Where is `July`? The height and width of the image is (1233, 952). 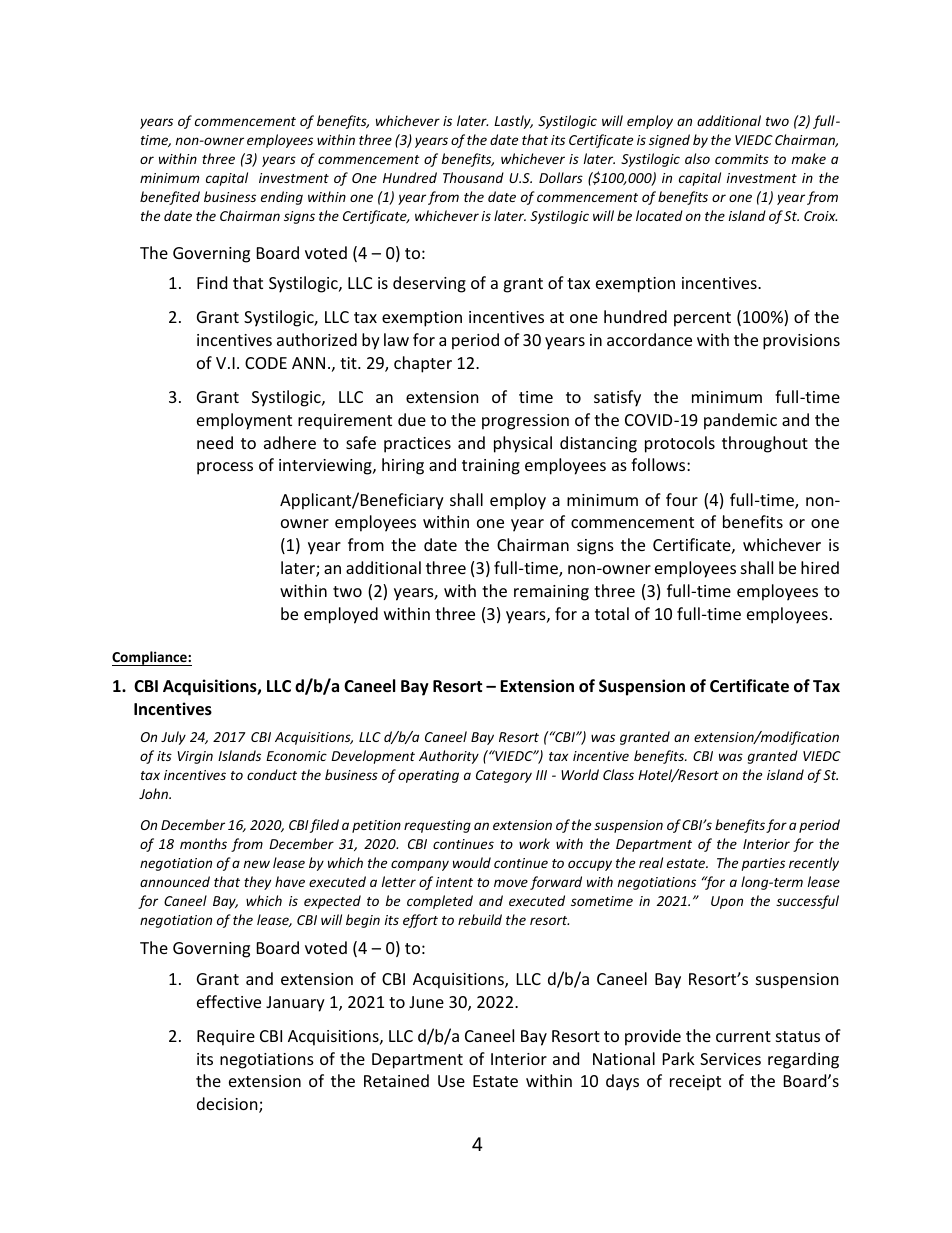
July is located at coordinates (173, 738).
